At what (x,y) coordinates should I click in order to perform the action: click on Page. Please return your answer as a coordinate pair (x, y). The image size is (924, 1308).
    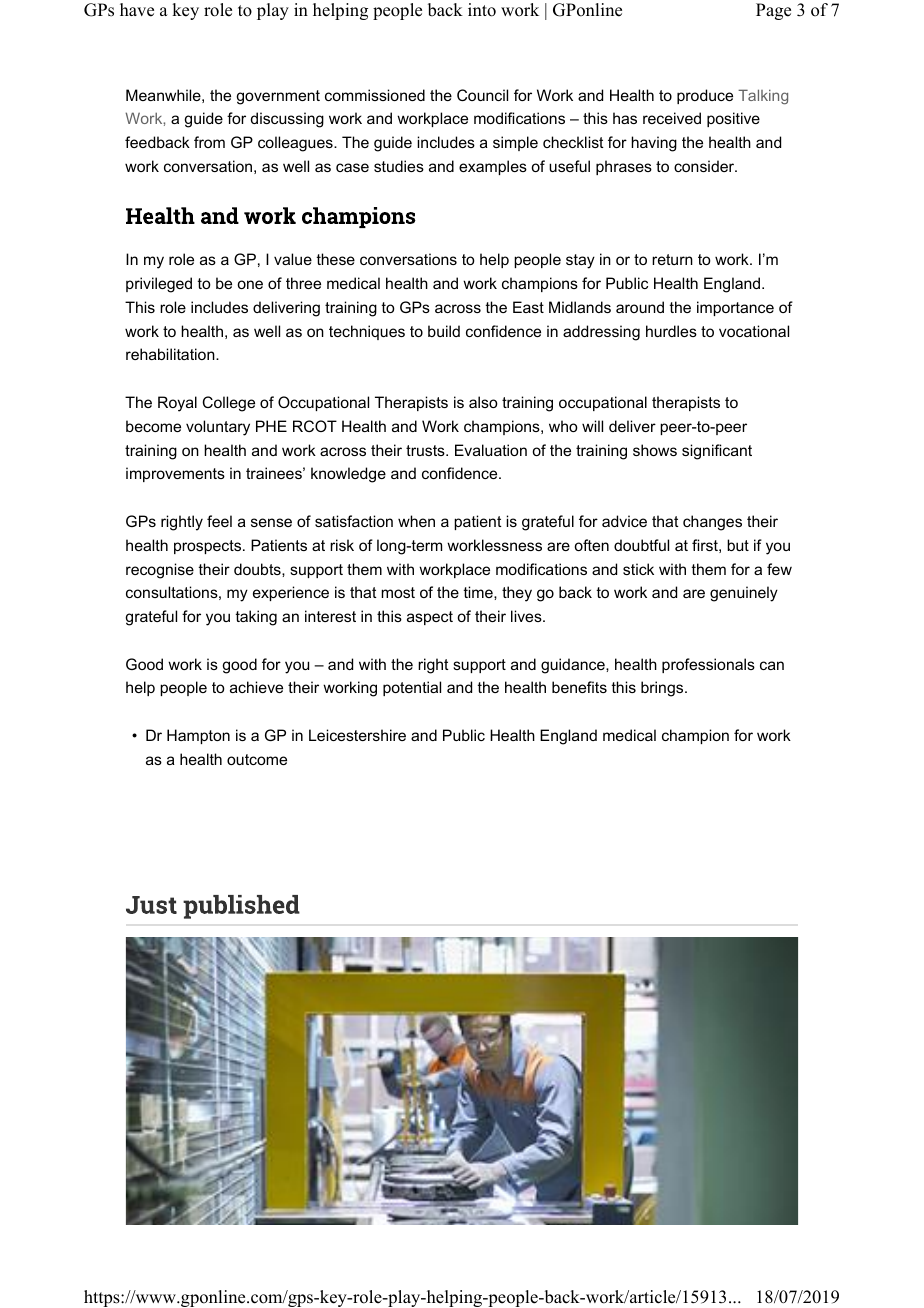
    Looking at the image, I should click on (773, 11).
